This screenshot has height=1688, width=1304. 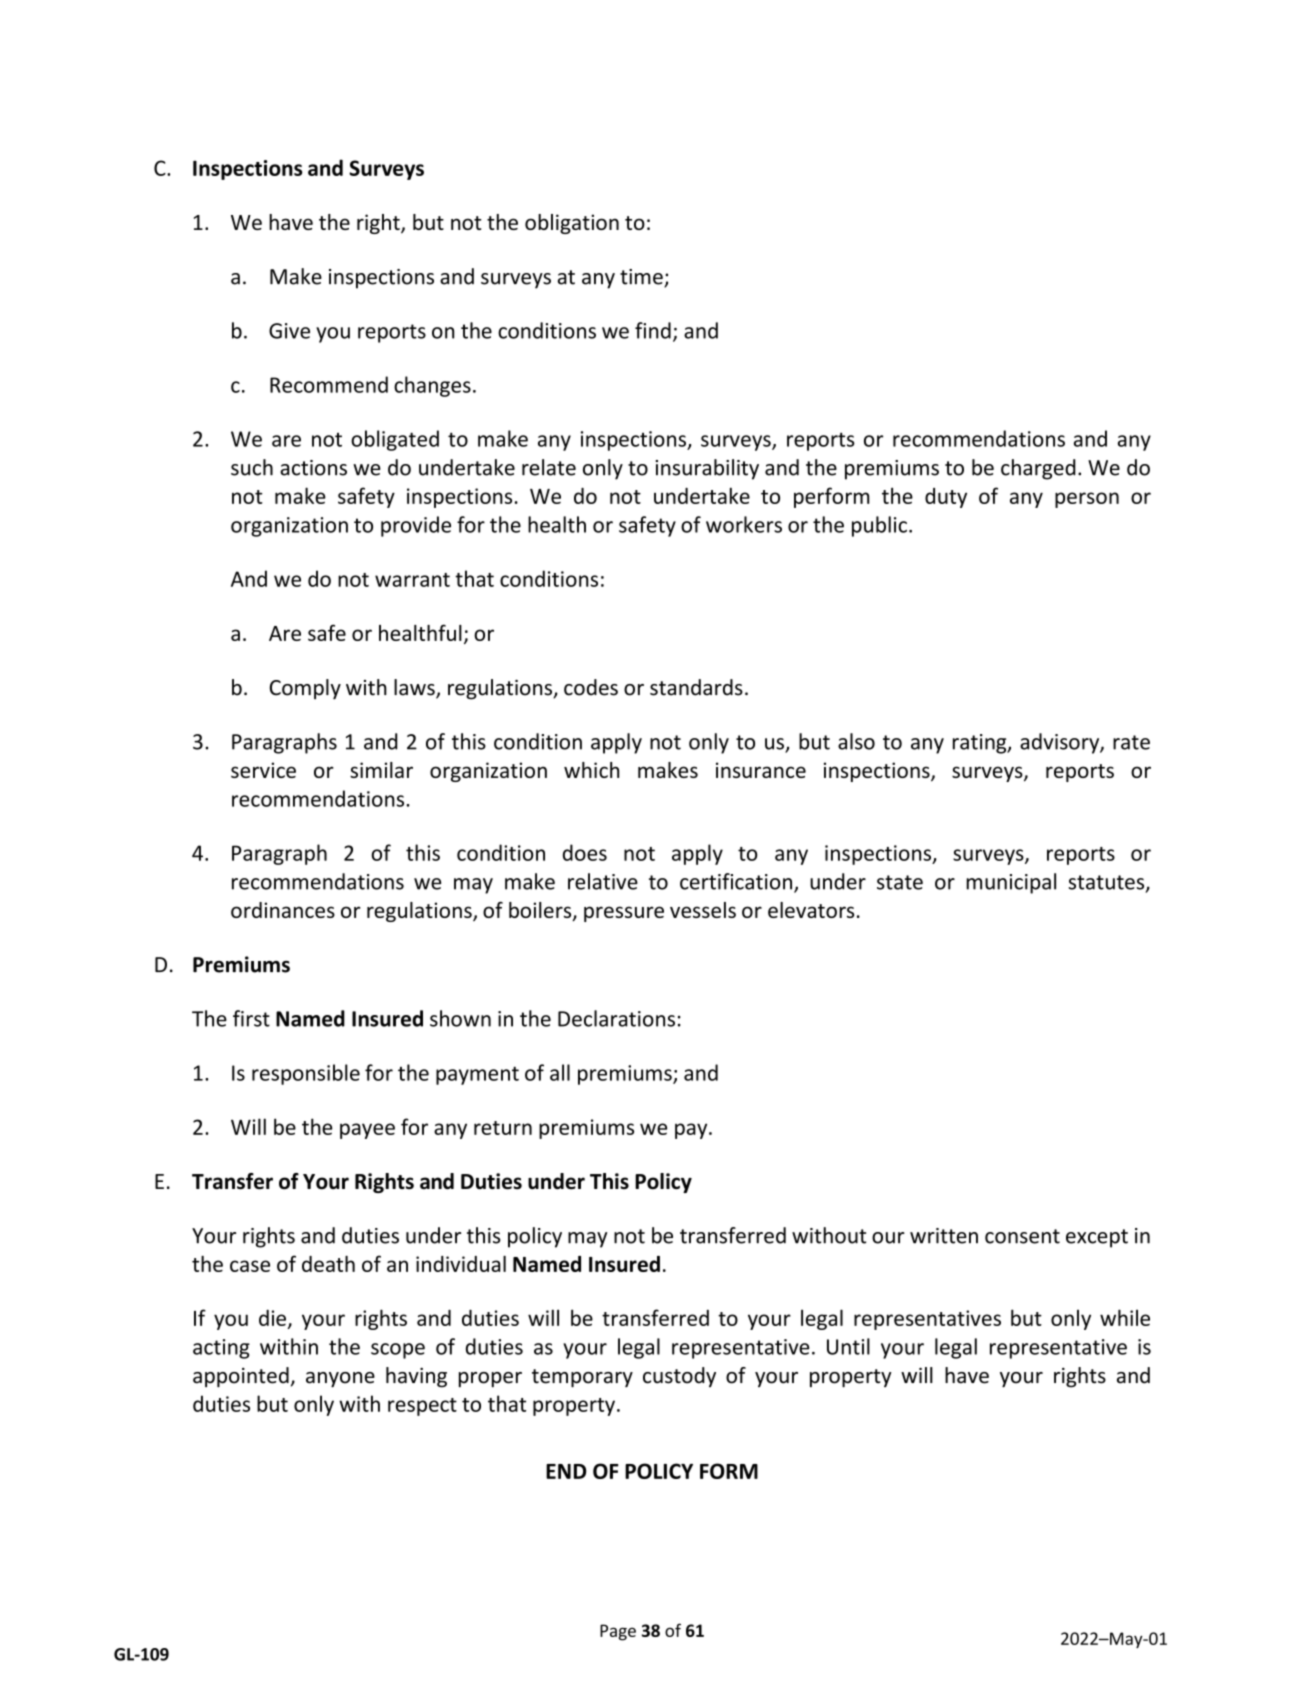 What do you see at coordinates (703, 910) in the screenshot?
I see `vessels` at bounding box center [703, 910].
